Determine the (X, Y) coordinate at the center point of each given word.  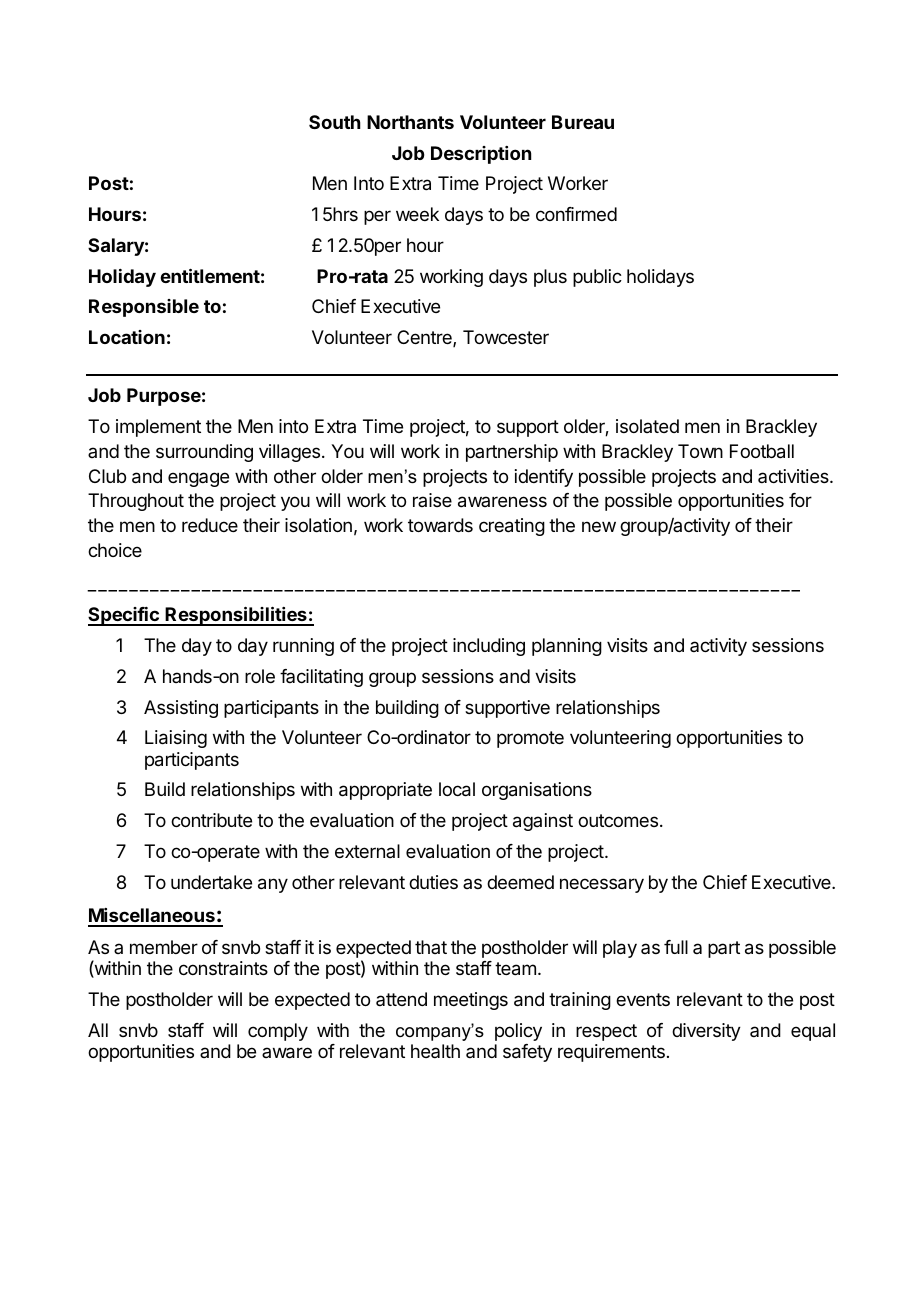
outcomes (618, 820)
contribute (211, 820)
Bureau (583, 122)
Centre (425, 338)
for (800, 500)
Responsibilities (236, 616)
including (489, 647)
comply (278, 1032)
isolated (647, 426)
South (335, 122)
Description (481, 155)
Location (127, 337)
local (457, 789)
